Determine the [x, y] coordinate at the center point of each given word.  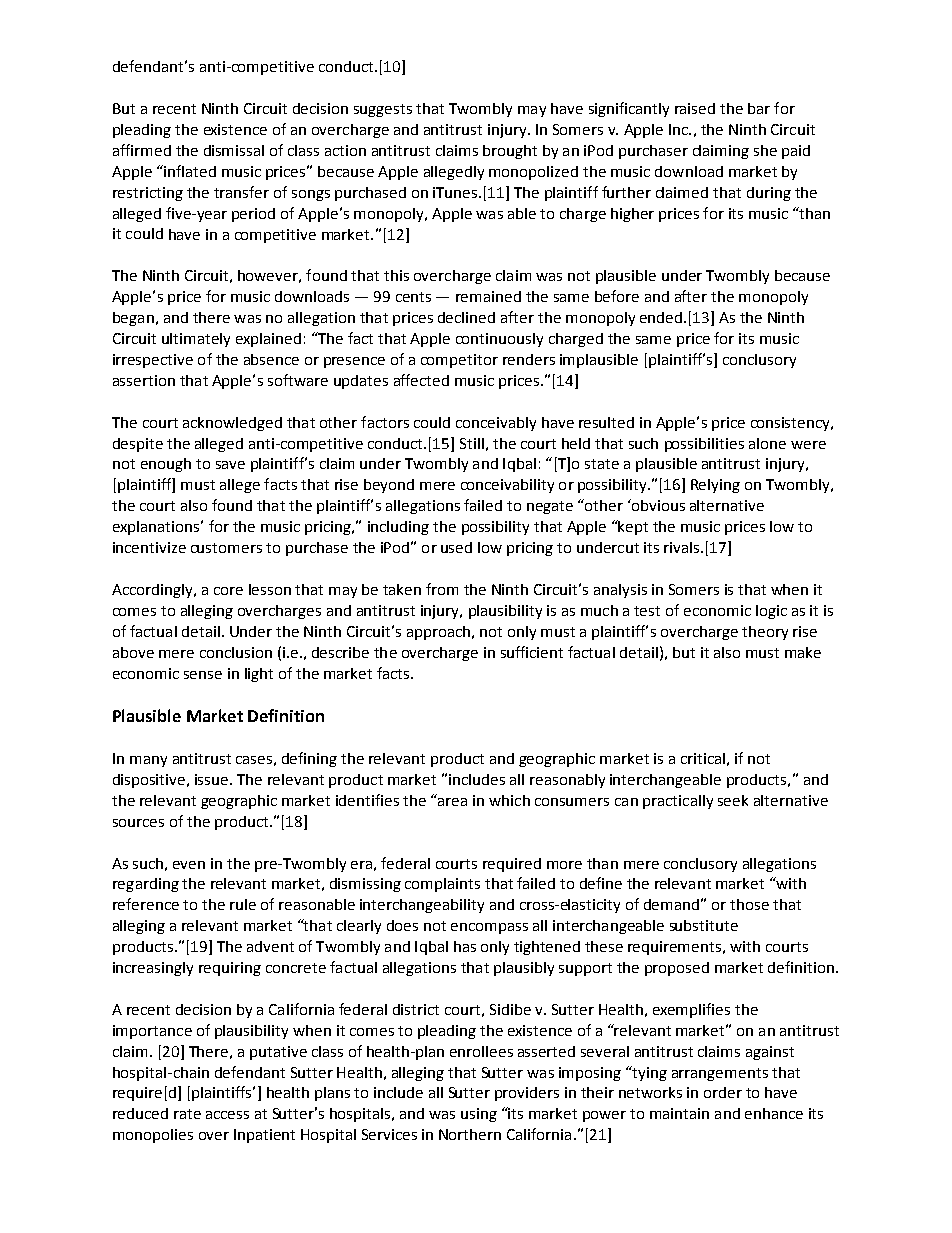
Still [472, 443]
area [452, 802]
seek [733, 800]
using [479, 1115]
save [230, 465]
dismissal [234, 150]
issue [213, 779]
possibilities [704, 445]
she [765, 150]
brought [510, 152]
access [227, 1115]
